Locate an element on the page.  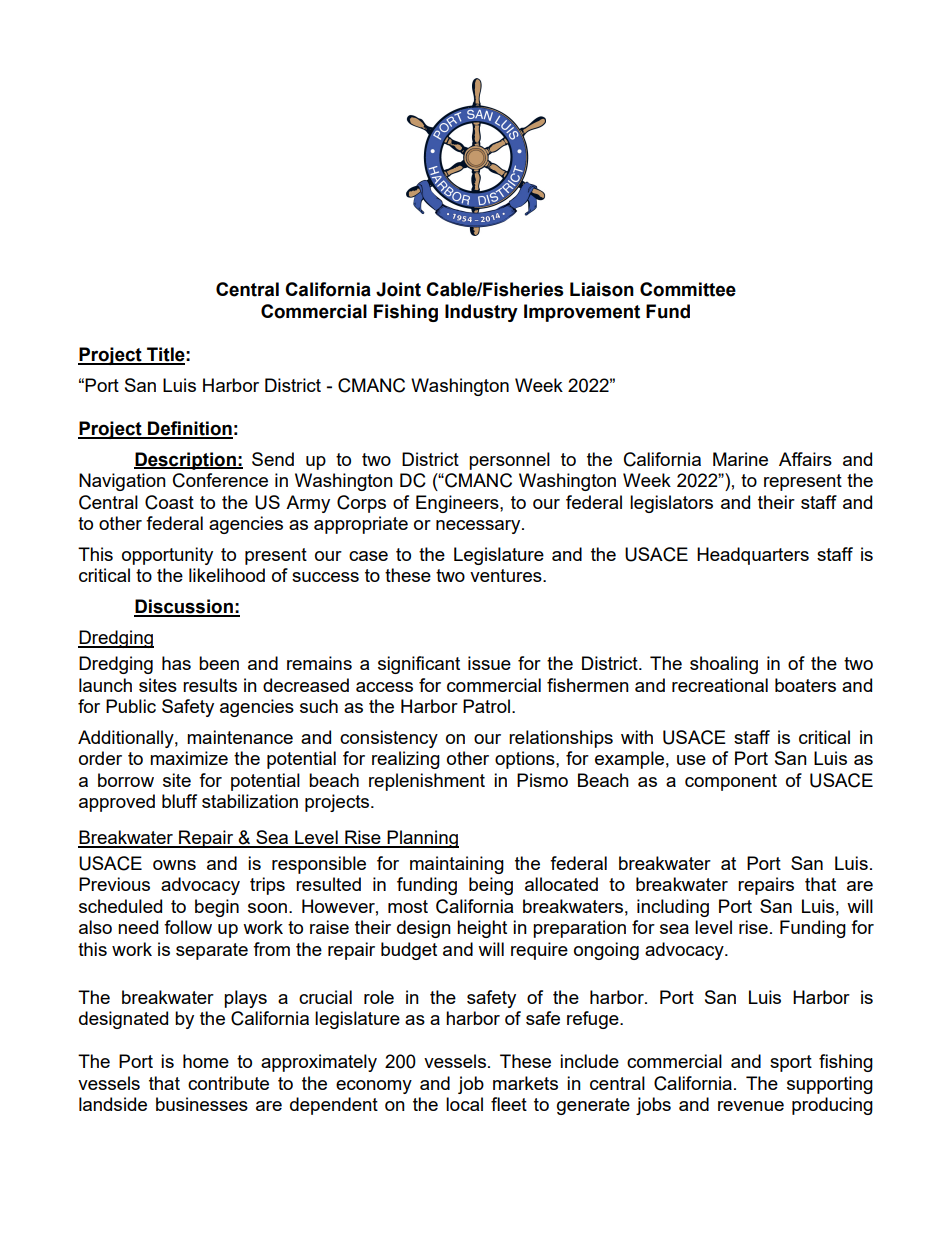
shoaling is located at coordinates (724, 665).
